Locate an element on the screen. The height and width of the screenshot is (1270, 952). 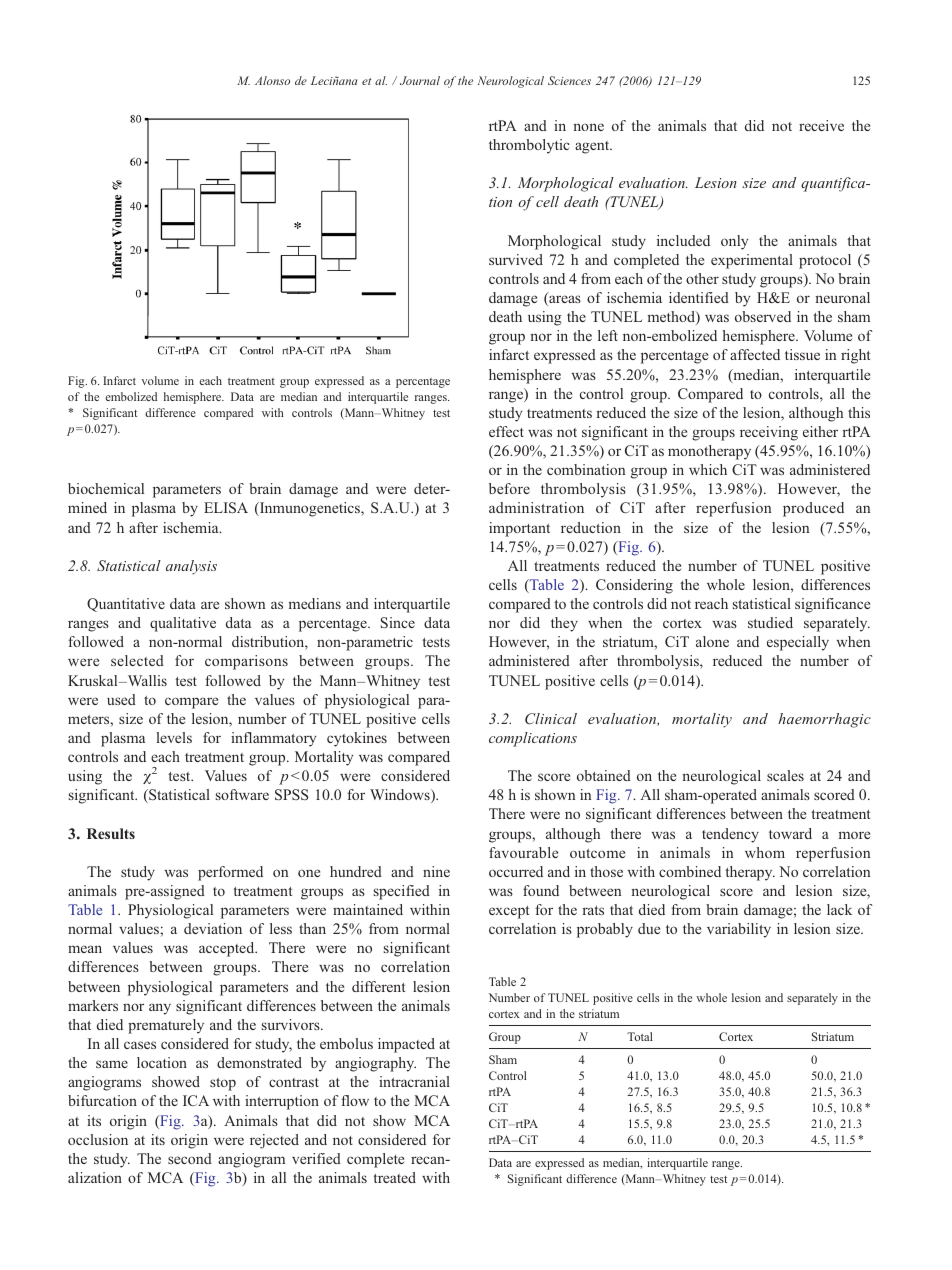
whom is located at coordinates (765, 852).
